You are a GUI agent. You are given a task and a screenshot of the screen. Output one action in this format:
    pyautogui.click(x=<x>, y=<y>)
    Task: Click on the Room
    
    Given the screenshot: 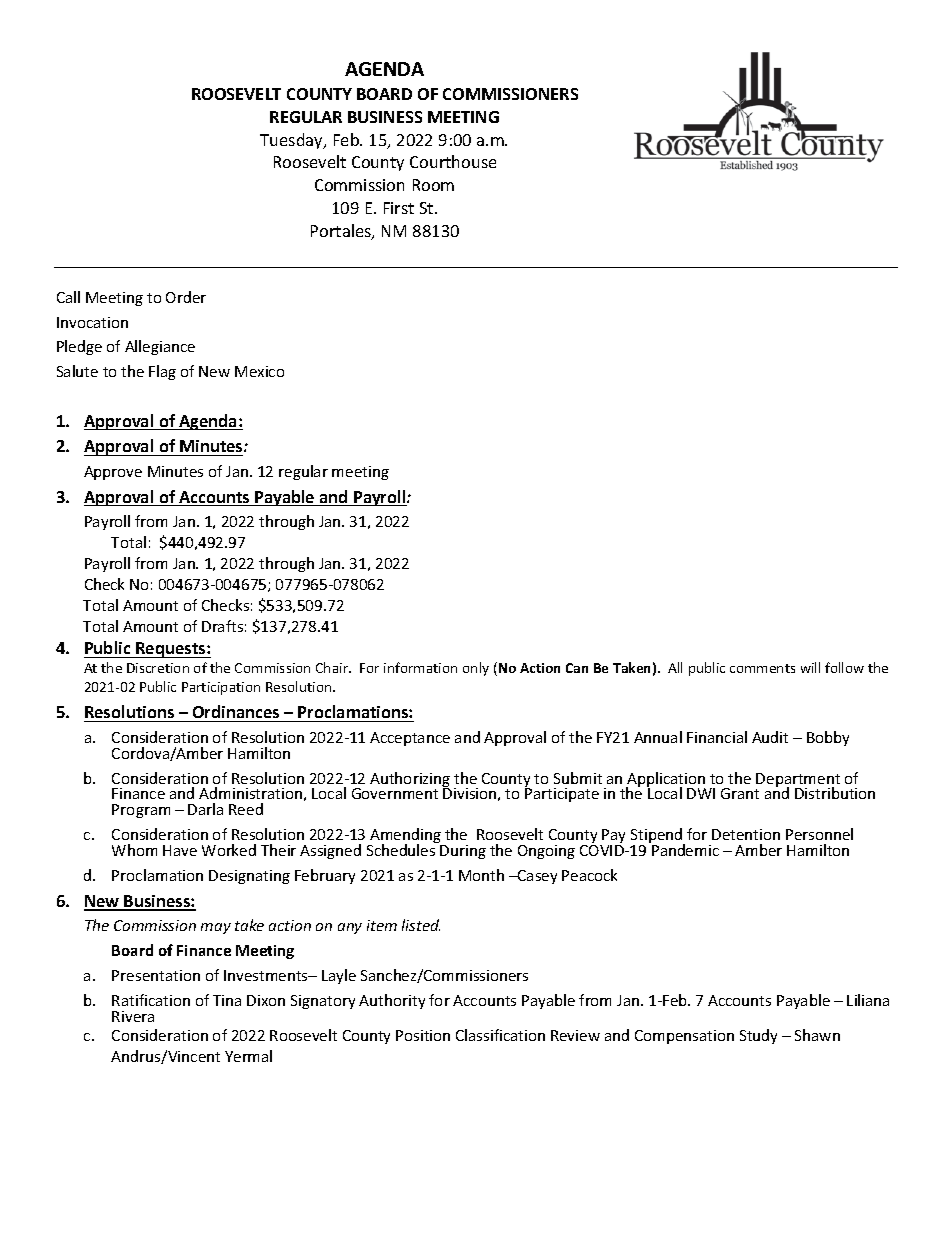 What is the action you would take?
    pyautogui.click(x=433, y=185)
